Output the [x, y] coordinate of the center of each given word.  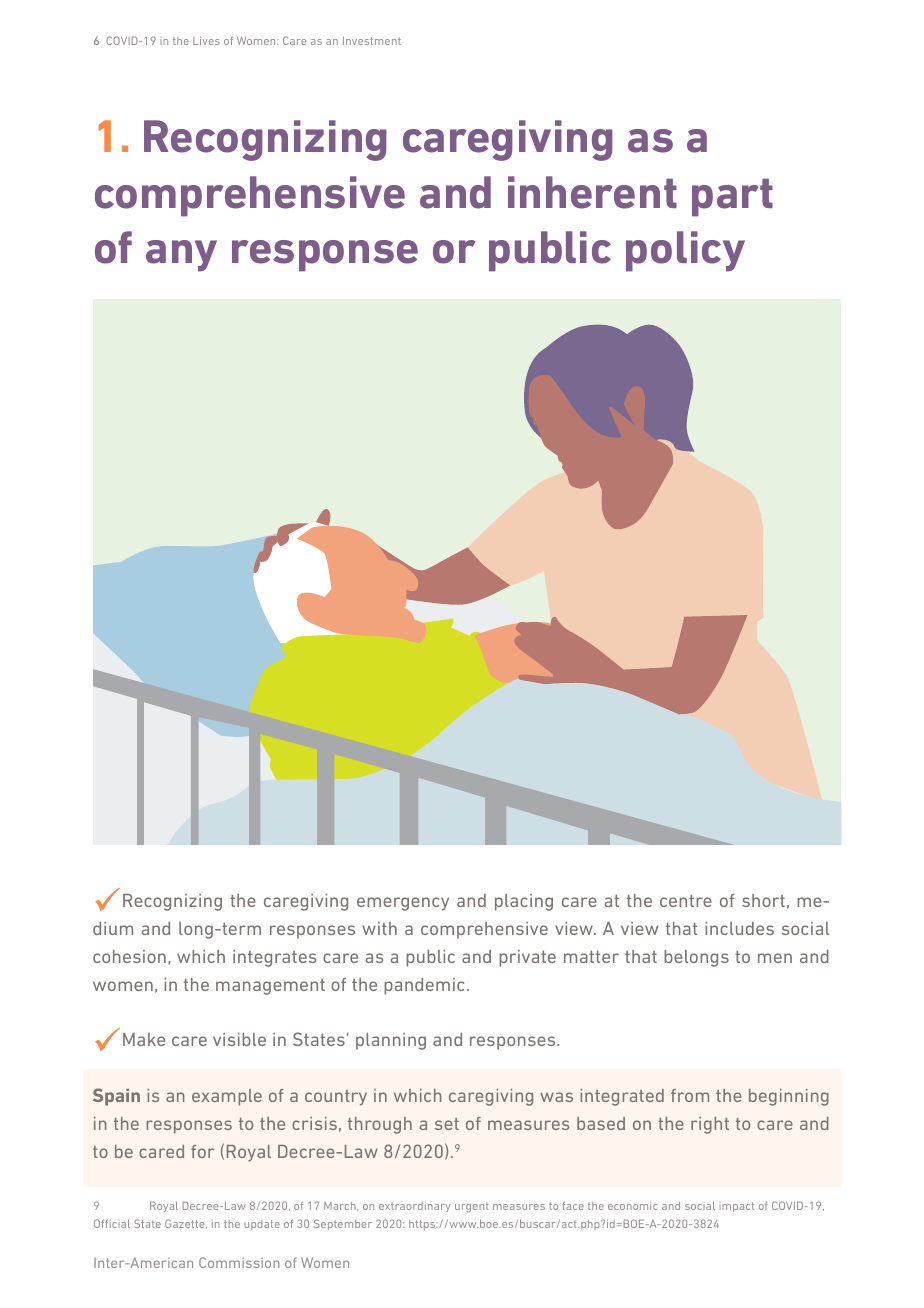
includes [739, 928]
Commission [239, 1262]
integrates [274, 958]
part [732, 197]
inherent [592, 192]
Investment [372, 41]
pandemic [424, 986]
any [181, 256]
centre [686, 901]
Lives [206, 41]
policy [685, 251]
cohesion [129, 956]
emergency [403, 904]
